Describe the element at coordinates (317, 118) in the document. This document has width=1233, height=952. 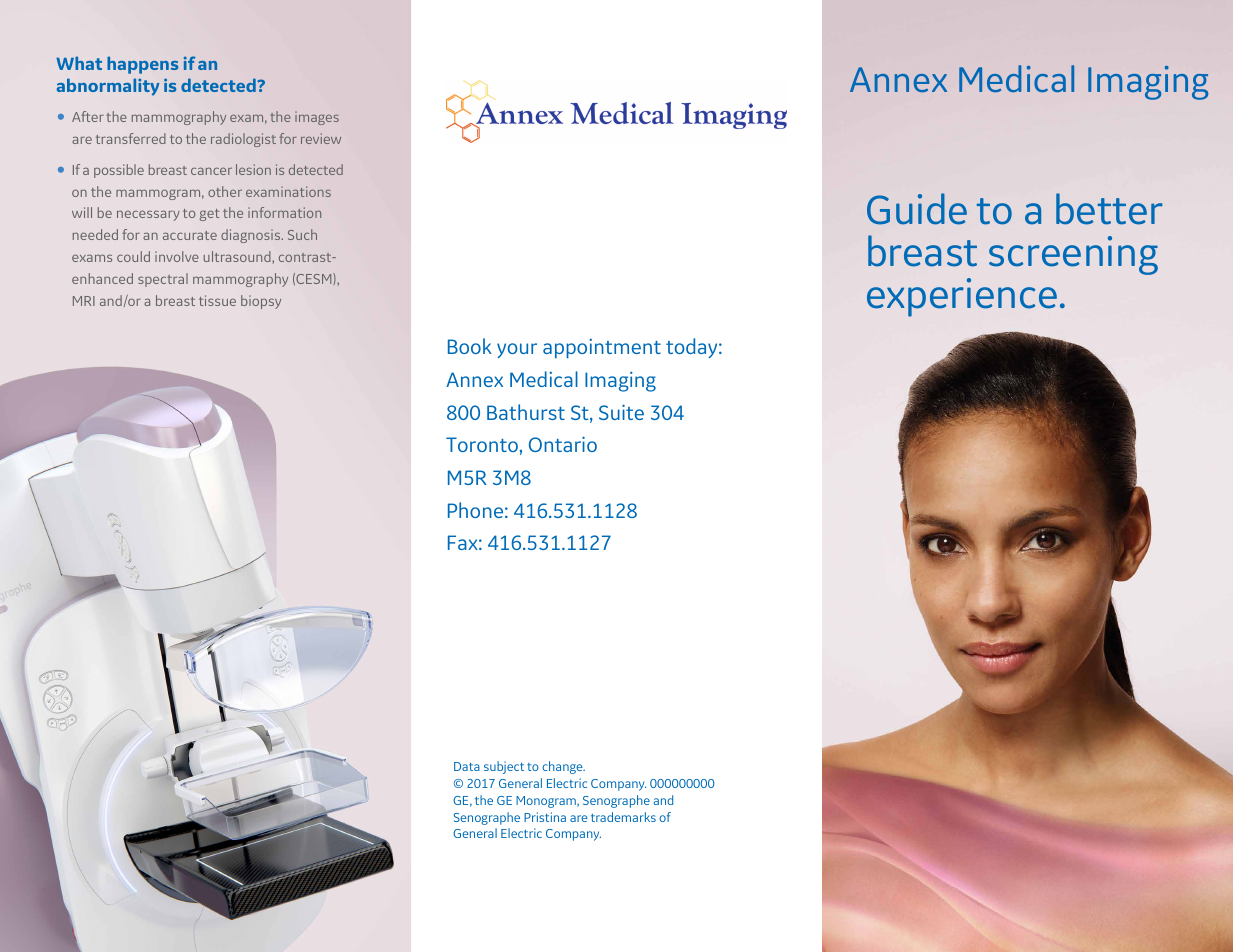
I see `images` at that location.
